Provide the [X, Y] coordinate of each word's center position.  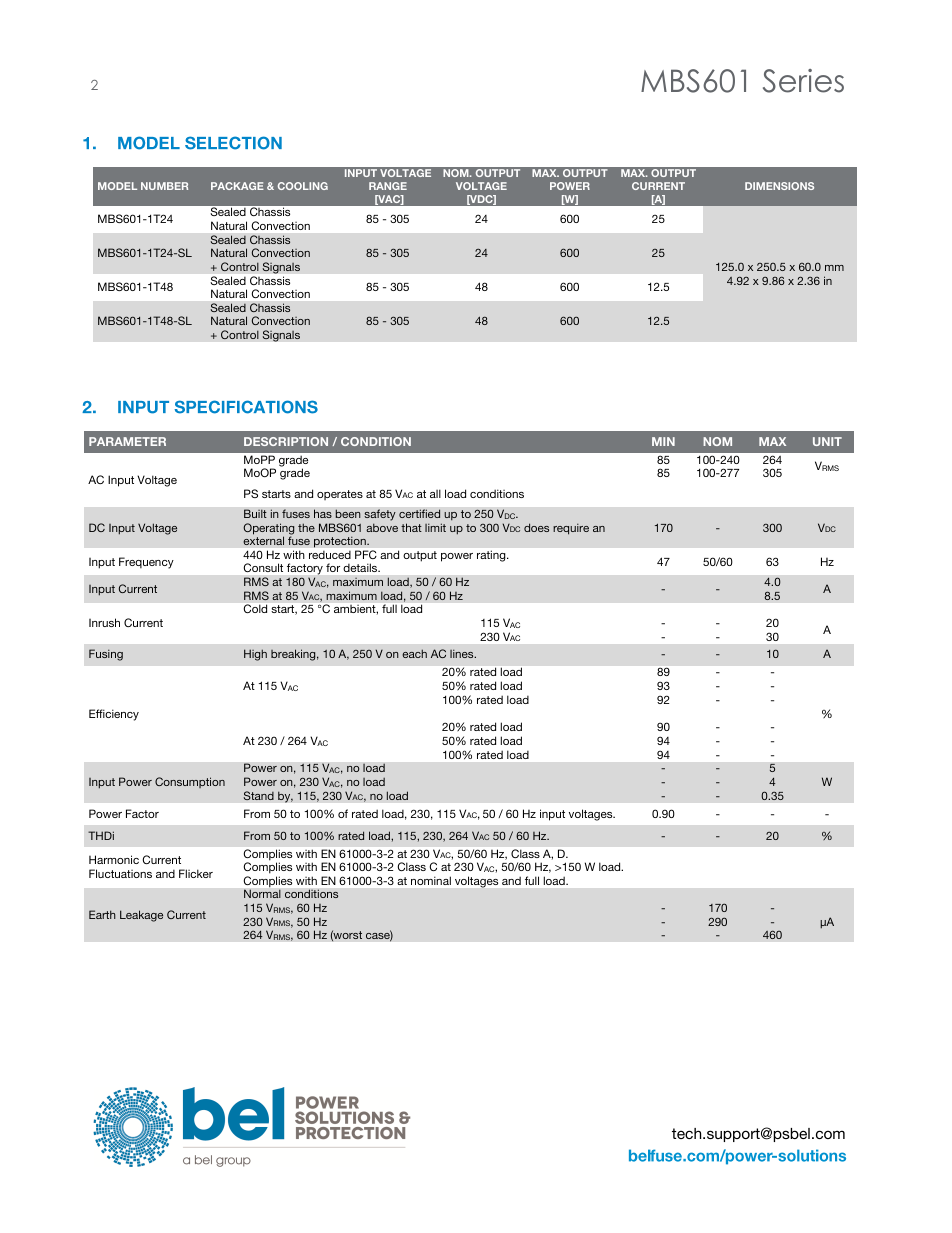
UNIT [827, 441]
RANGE [388, 186]
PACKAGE [237, 186]
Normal [262, 893]
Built [255, 513]
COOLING [303, 186]
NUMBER [164, 186]
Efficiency [114, 715]
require [571, 529]
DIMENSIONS [779, 186]
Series [803, 81]
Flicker [196, 873]
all [435, 493]
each [414, 653]
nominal [431, 881]
